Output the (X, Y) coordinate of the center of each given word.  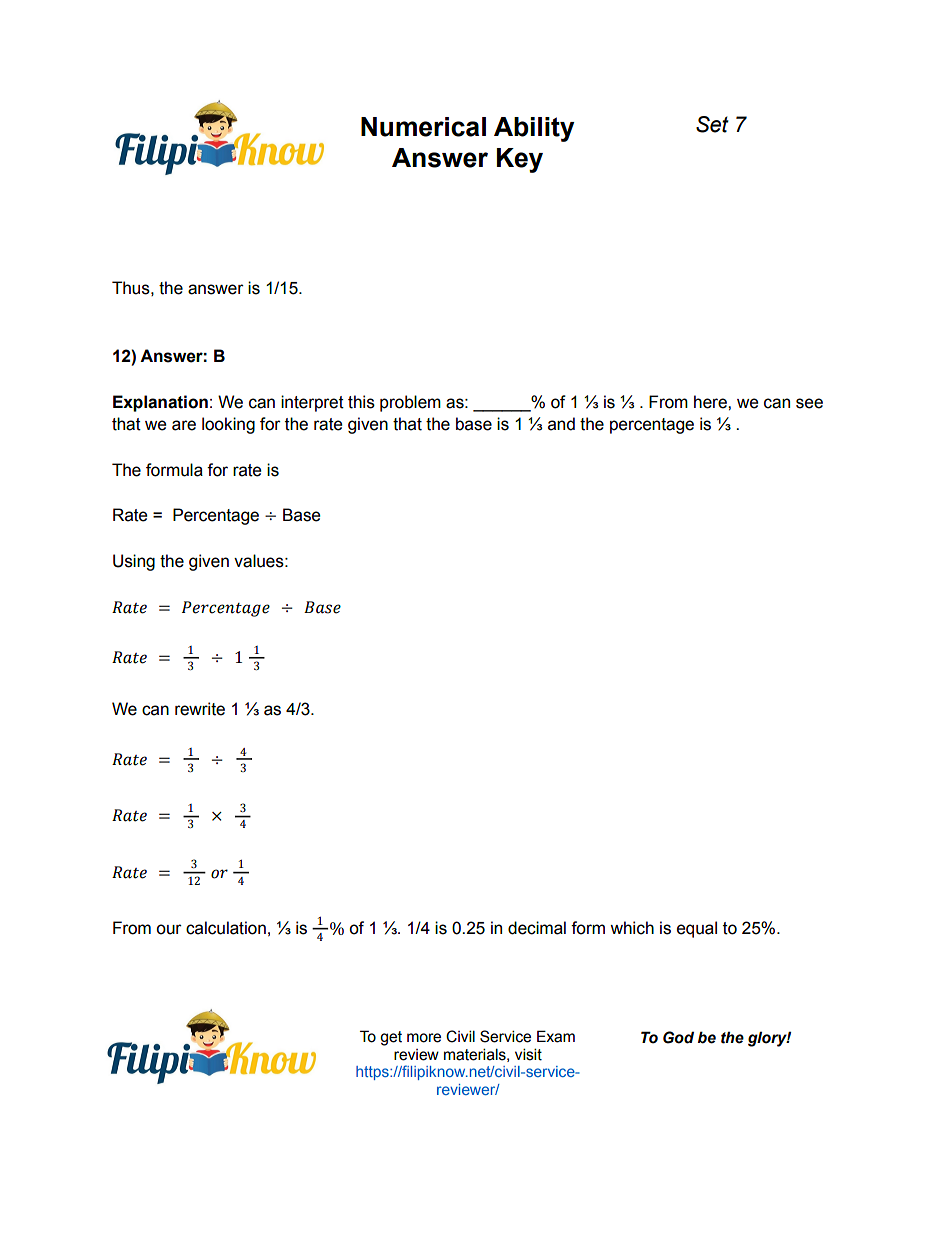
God (678, 1037)
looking (228, 425)
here (711, 402)
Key (520, 160)
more (424, 1038)
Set (712, 124)
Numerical (423, 127)
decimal (537, 928)
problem (410, 403)
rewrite (200, 709)
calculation (226, 928)
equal (697, 929)
